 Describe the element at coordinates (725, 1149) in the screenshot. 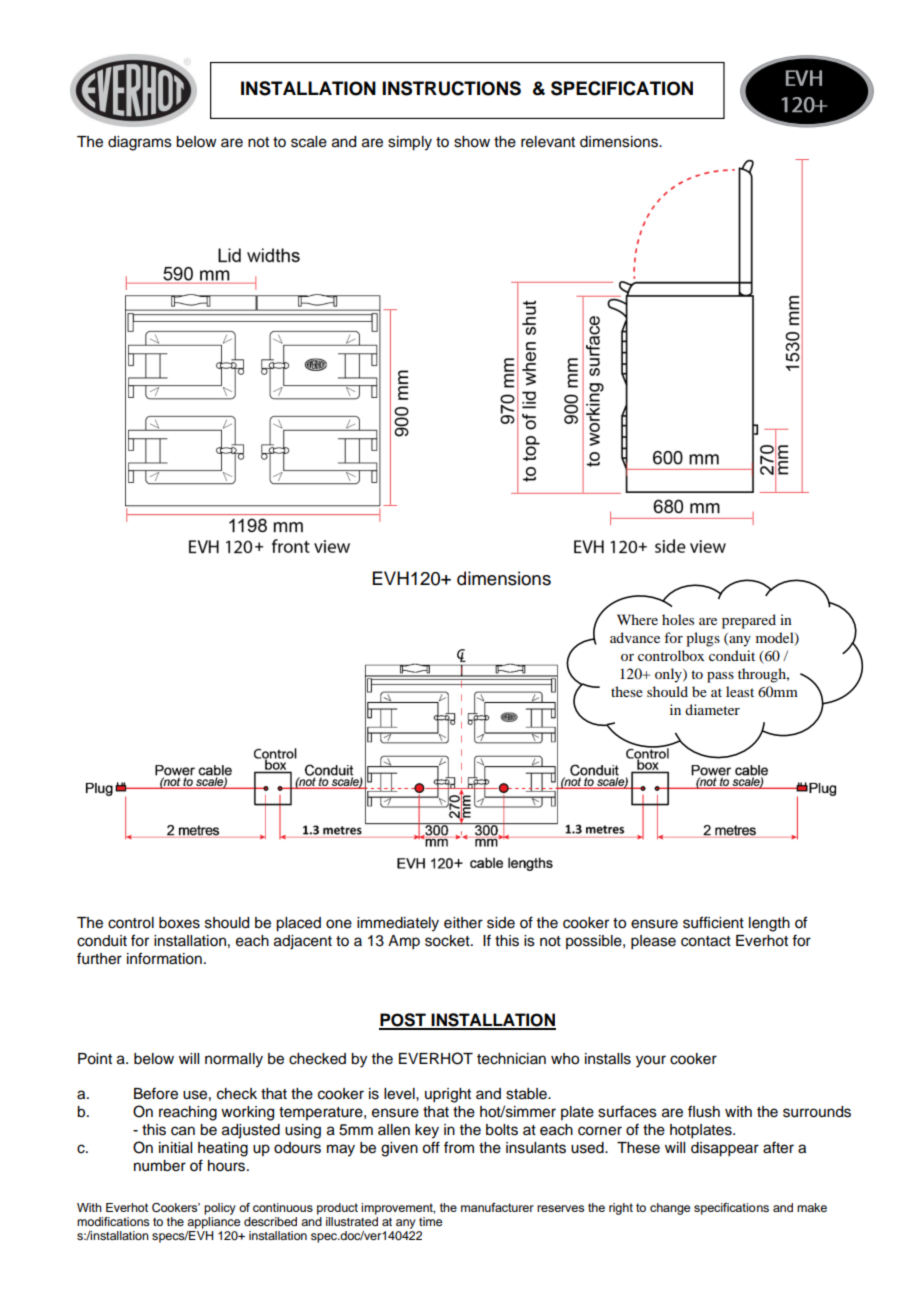

I see `disappear` at that location.
